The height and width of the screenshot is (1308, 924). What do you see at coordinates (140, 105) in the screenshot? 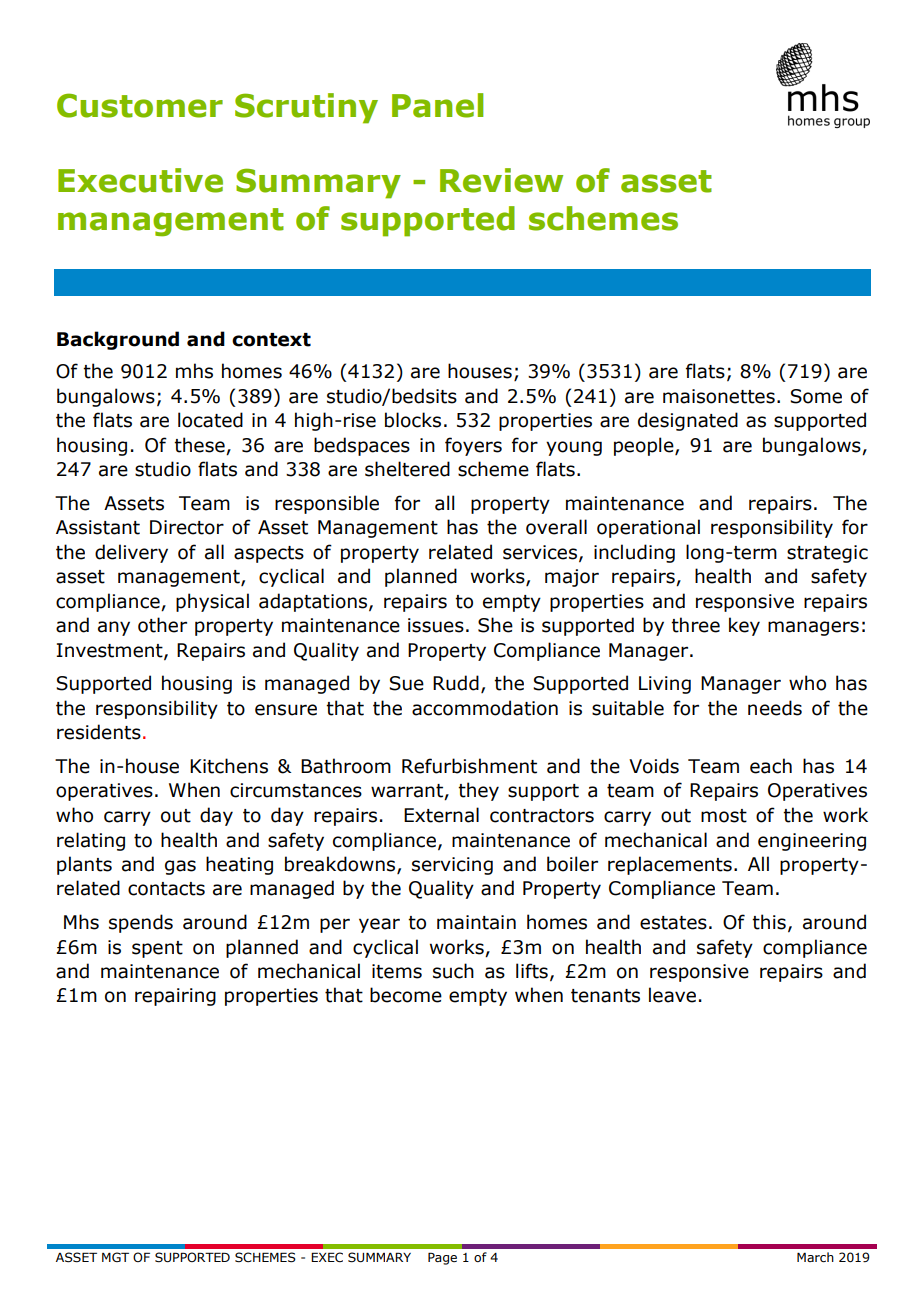
I see `Customer` at bounding box center [140, 105].
